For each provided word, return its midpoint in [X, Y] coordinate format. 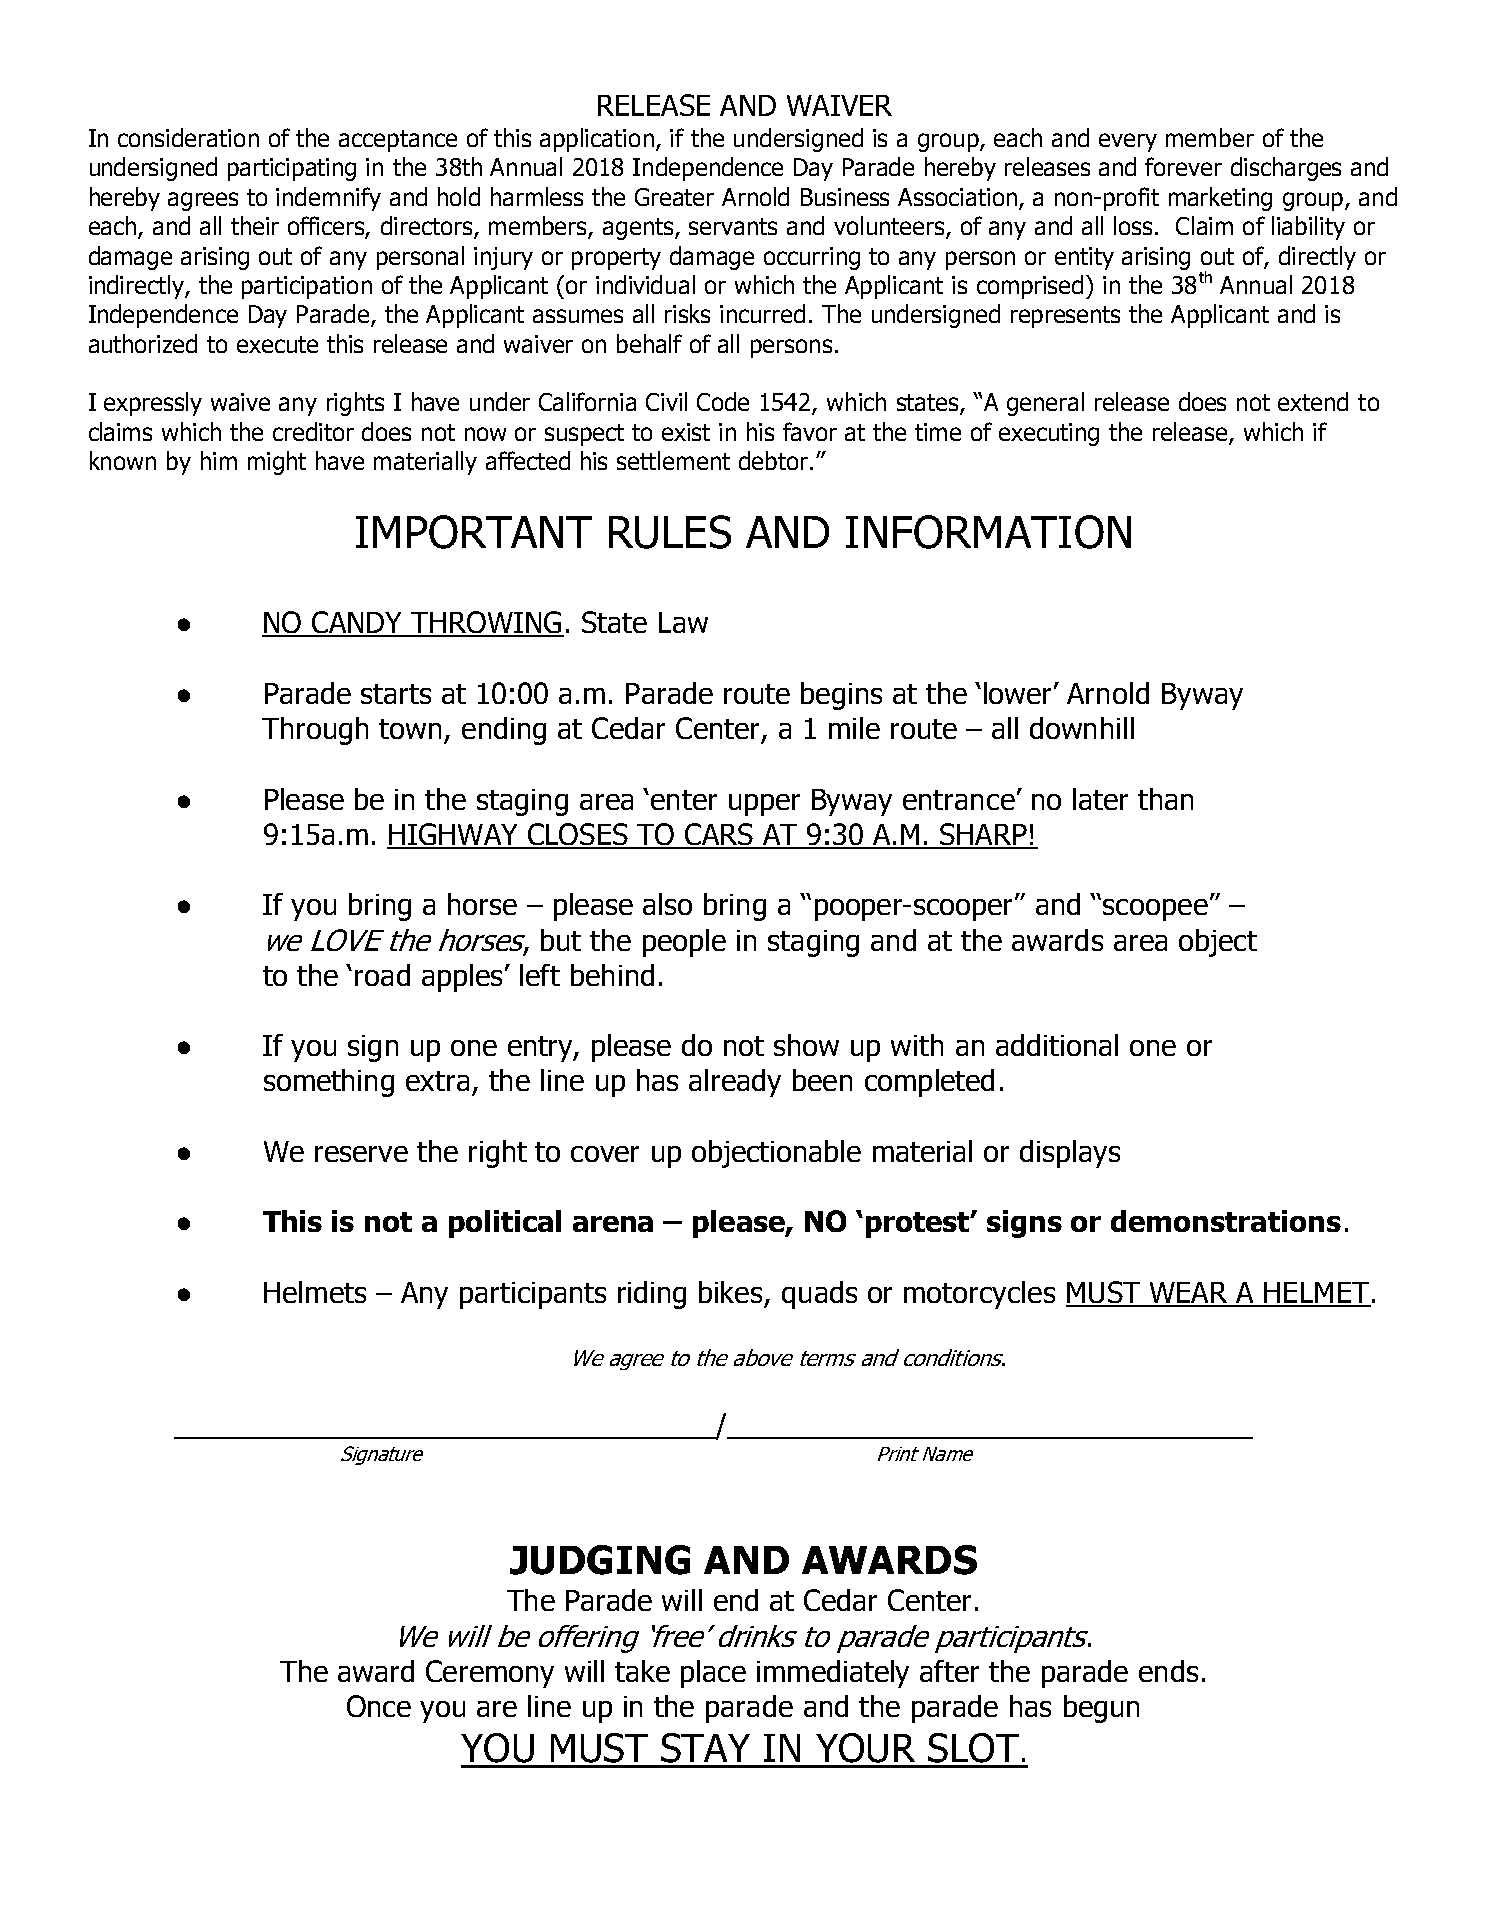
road [382, 975]
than [1165, 799]
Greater [674, 197]
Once [379, 1706]
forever [1183, 166]
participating [292, 169]
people [684, 943]
